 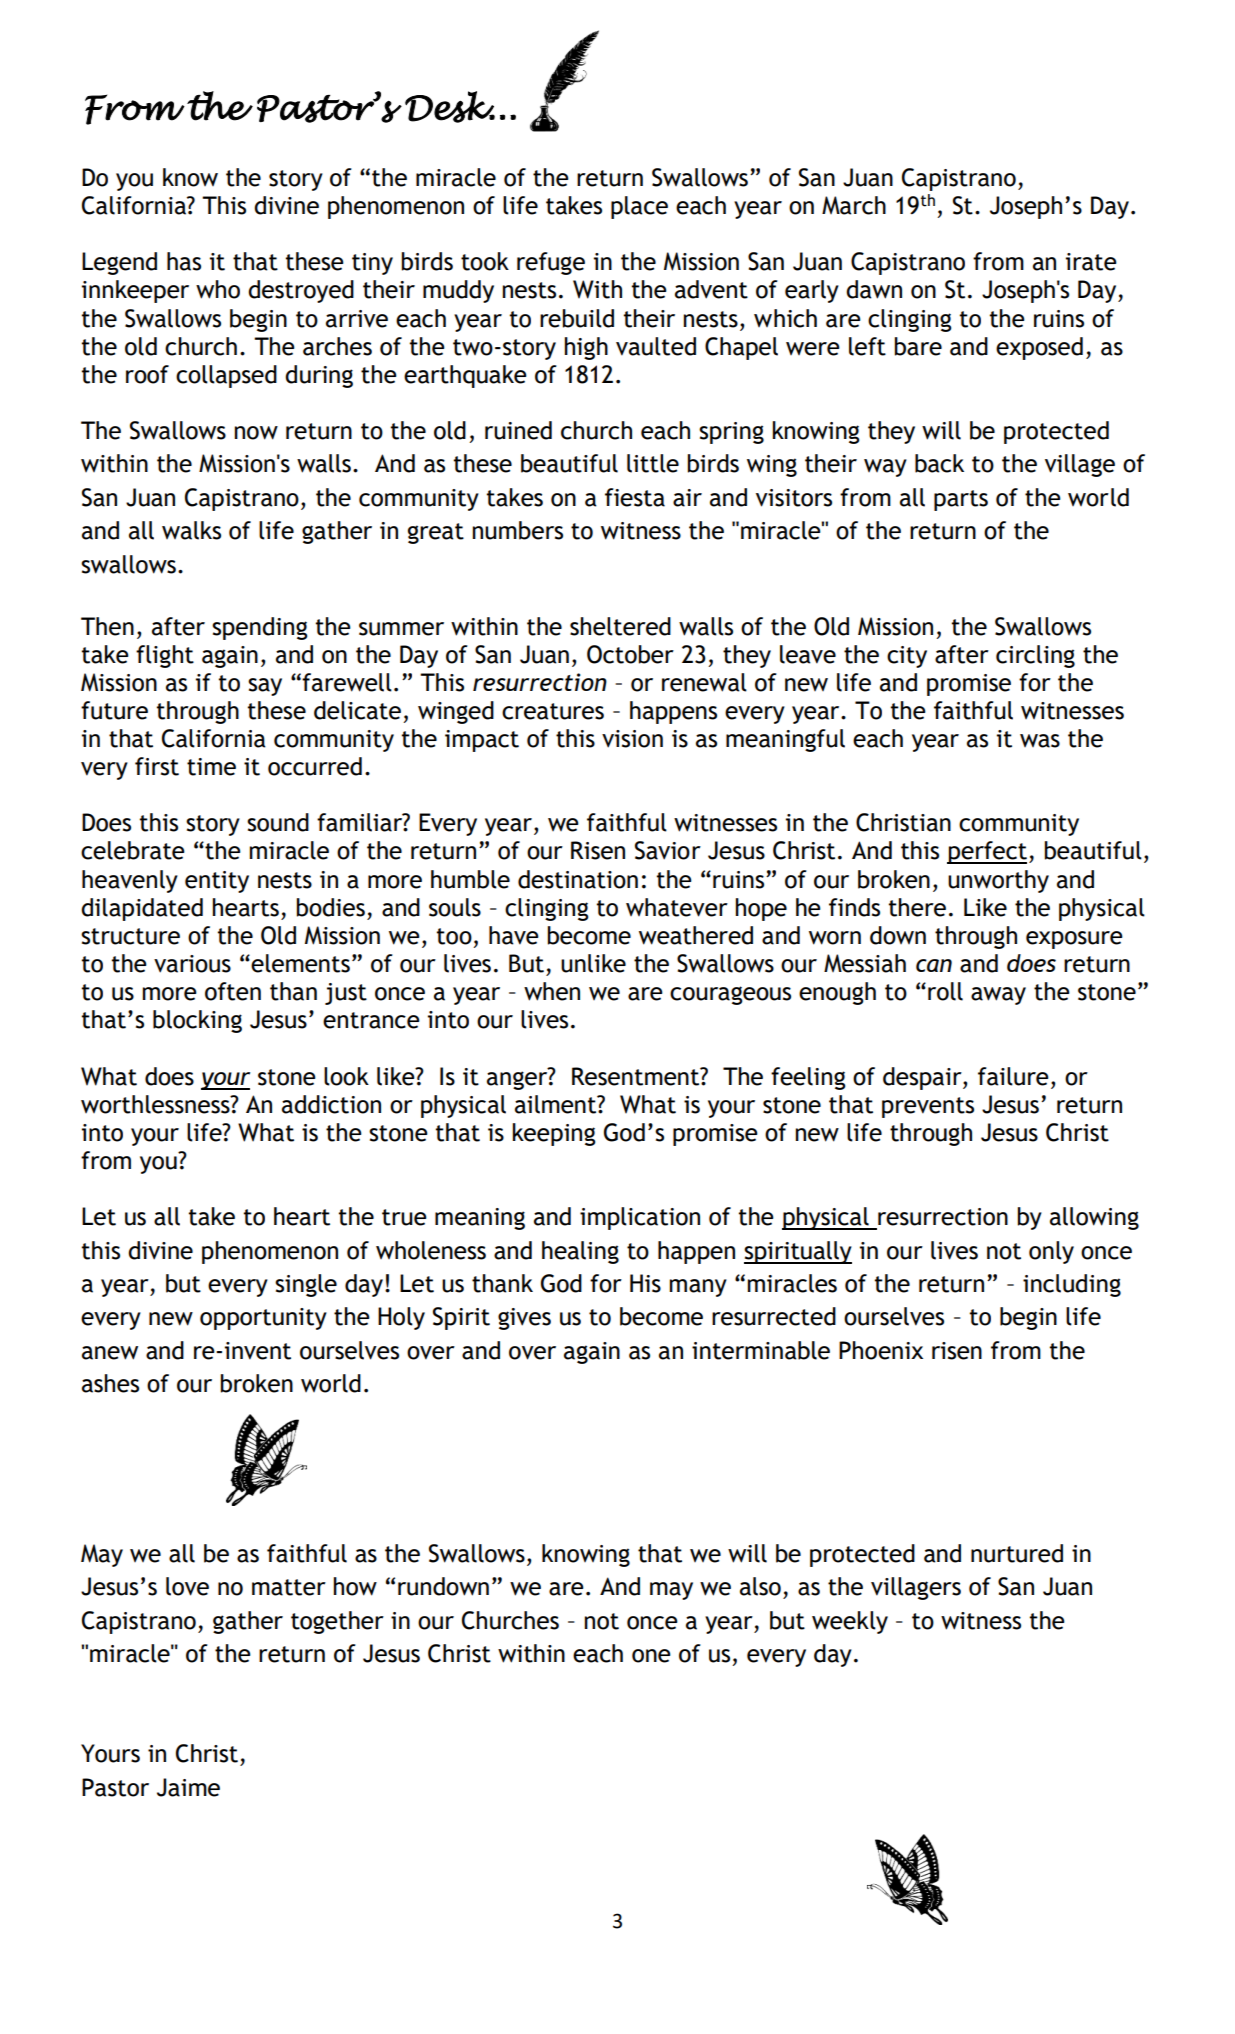 What do you see at coordinates (635, 497) in the image?
I see `fiesta` at bounding box center [635, 497].
